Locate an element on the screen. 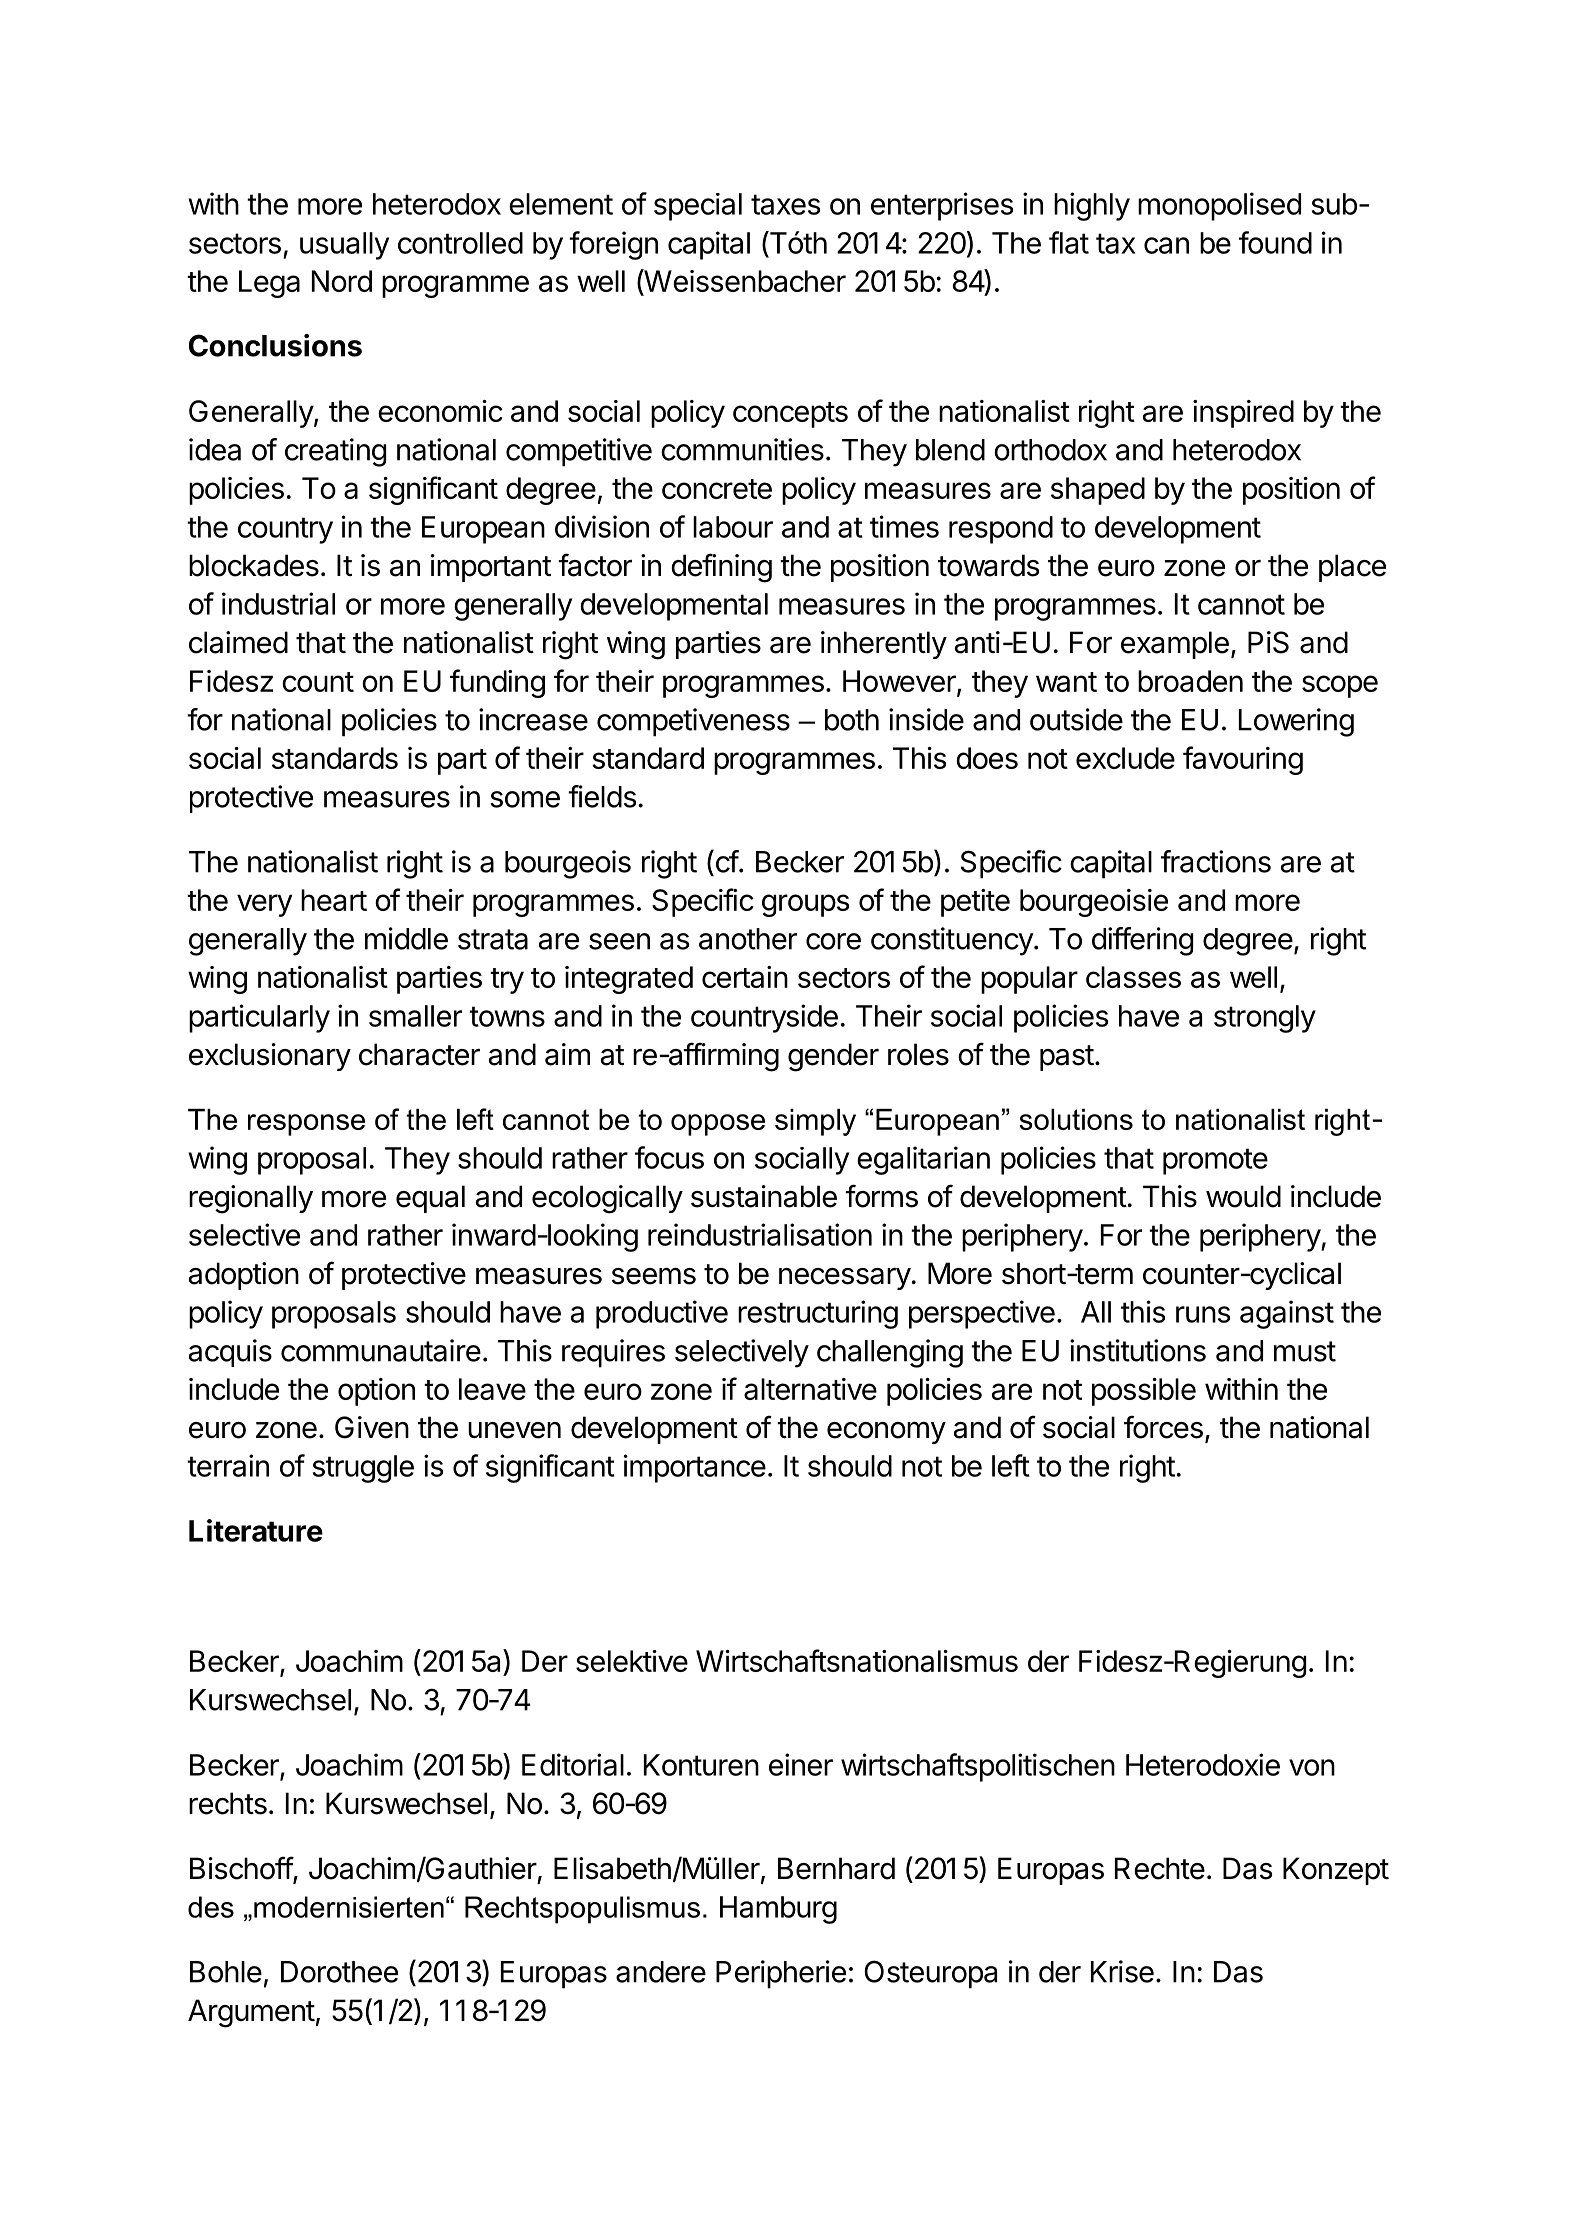  Given is located at coordinates (372, 1427).
